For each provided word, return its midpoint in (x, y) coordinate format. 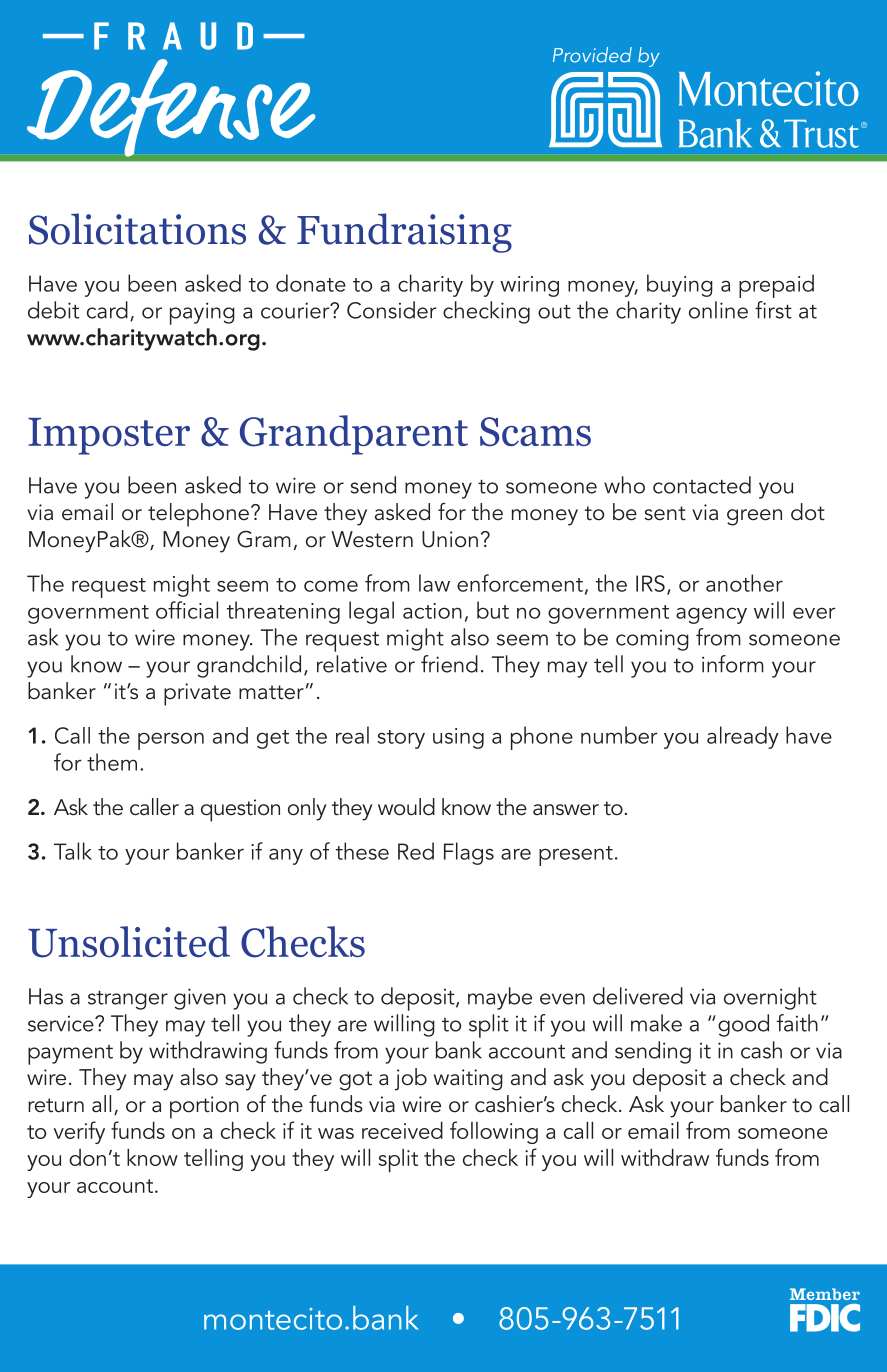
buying (680, 285)
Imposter (109, 436)
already (743, 737)
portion (204, 1107)
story (401, 739)
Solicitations (137, 229)
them (112, 762)
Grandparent (354, 435)
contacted (702, 485)
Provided (592, 55)
